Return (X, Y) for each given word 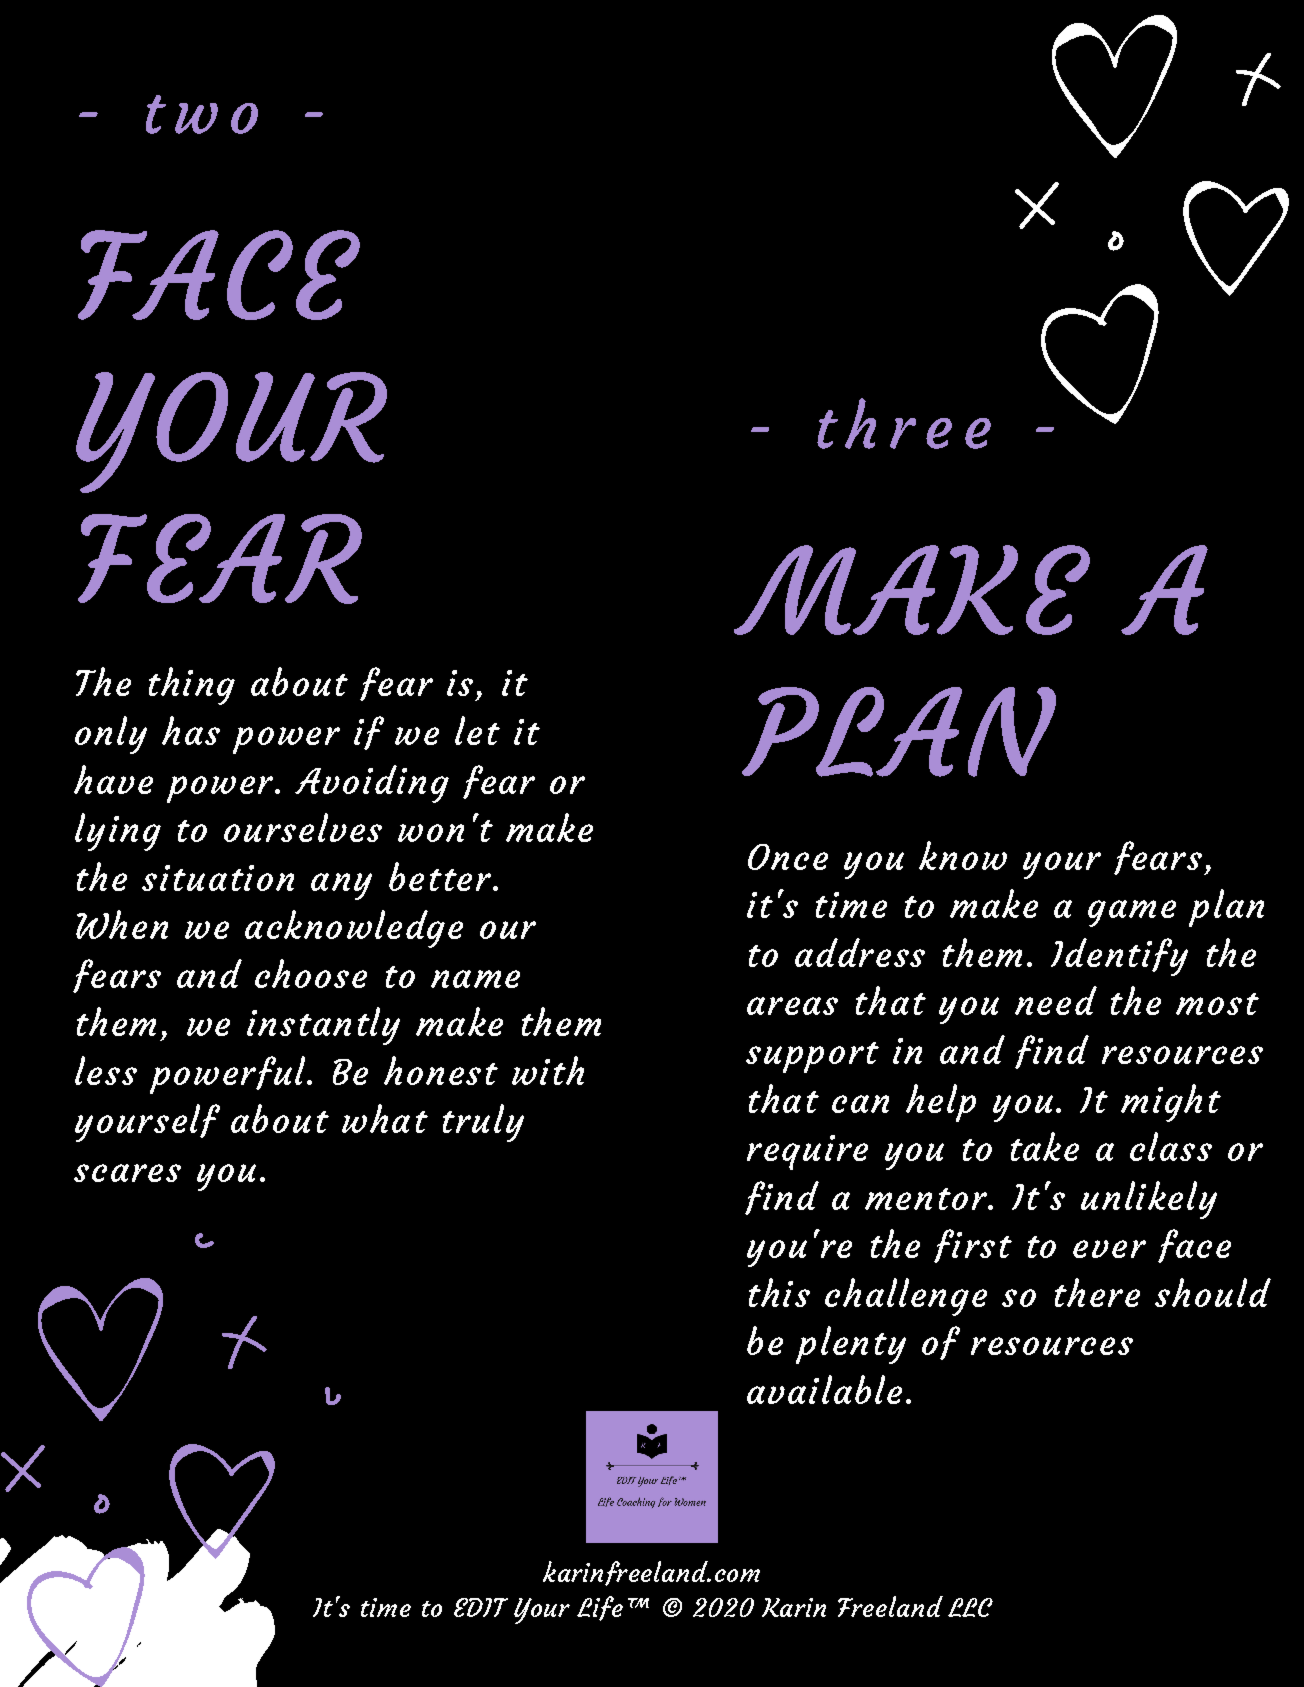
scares (127, 1173)
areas (792, 1006)
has (191, 730)
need (1056, 1000)
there (1097, 1292)
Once (788, 857)
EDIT (481, 1607)
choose (311, 973)
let (477, 730)
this (779, 1292)
